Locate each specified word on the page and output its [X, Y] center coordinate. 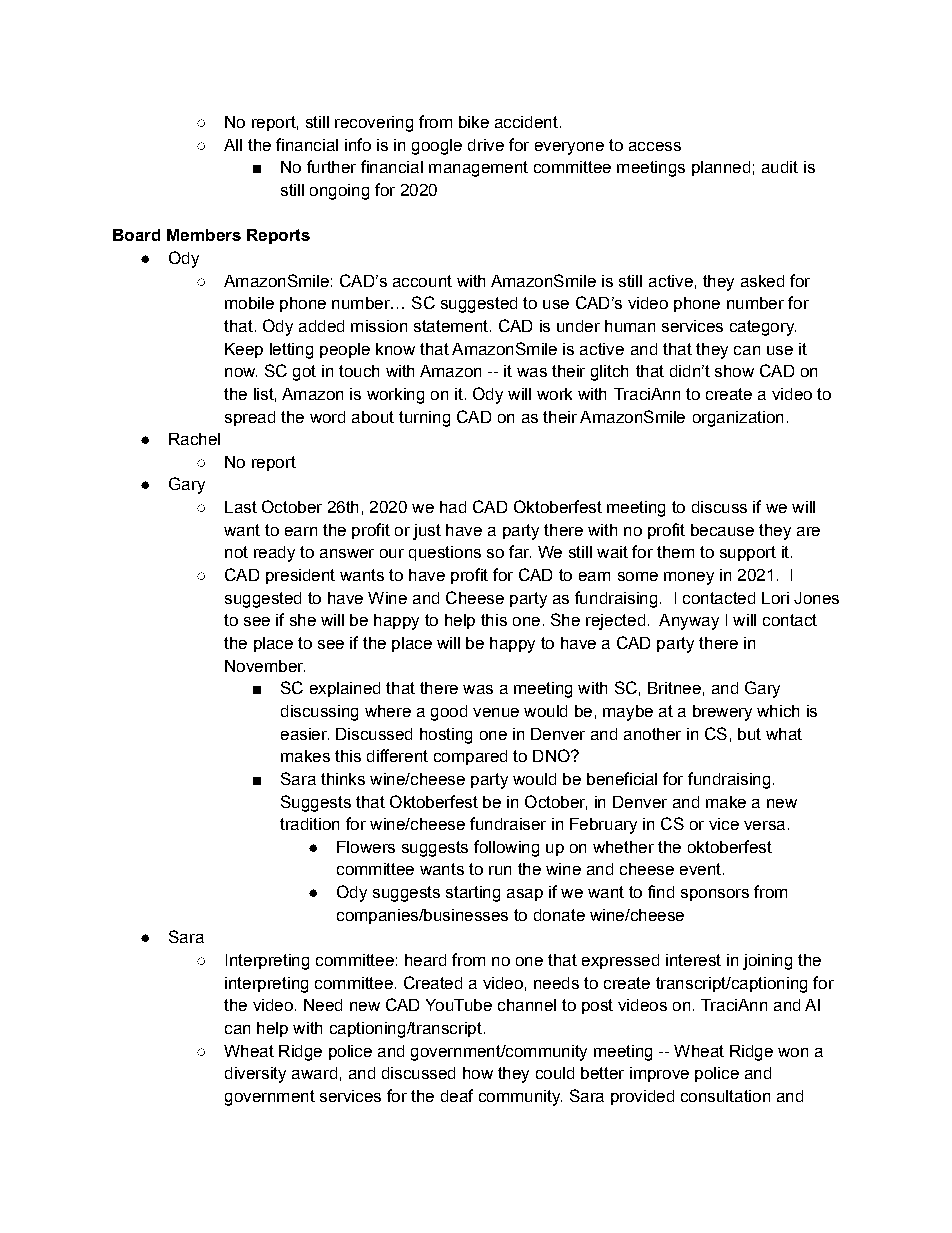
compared [470, 757]
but [749, 734]
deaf [457, 1095]
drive [486, 145]
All [233, 145]
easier [305, 734]
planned [721, 168]
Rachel [194, 439]
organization [738, 419]
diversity [255, 1075]
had [453, 507]
